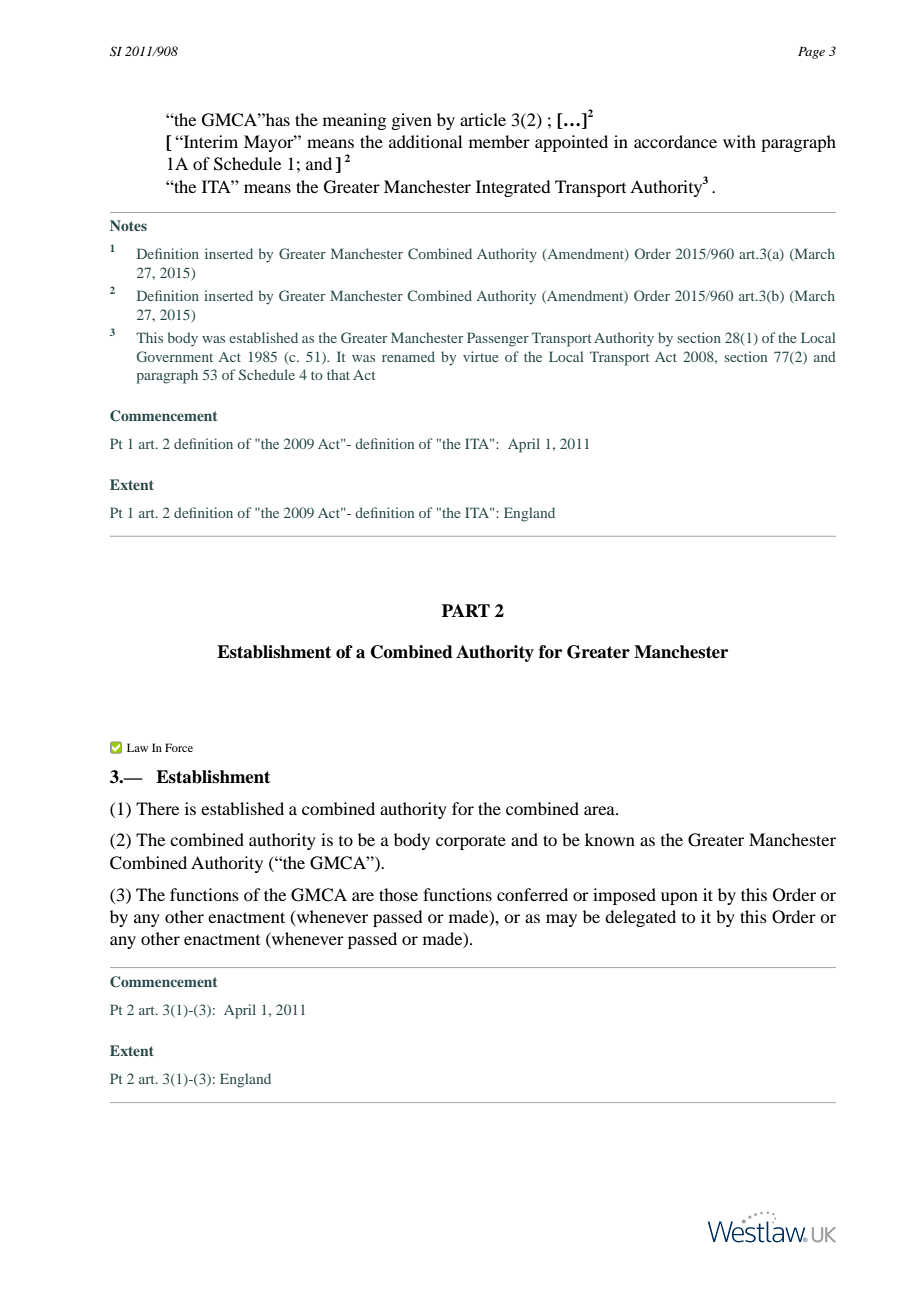  What do you see at coordinates (483, 119) in the screenshot?
I see `article` at bounding box center [483, 119].
